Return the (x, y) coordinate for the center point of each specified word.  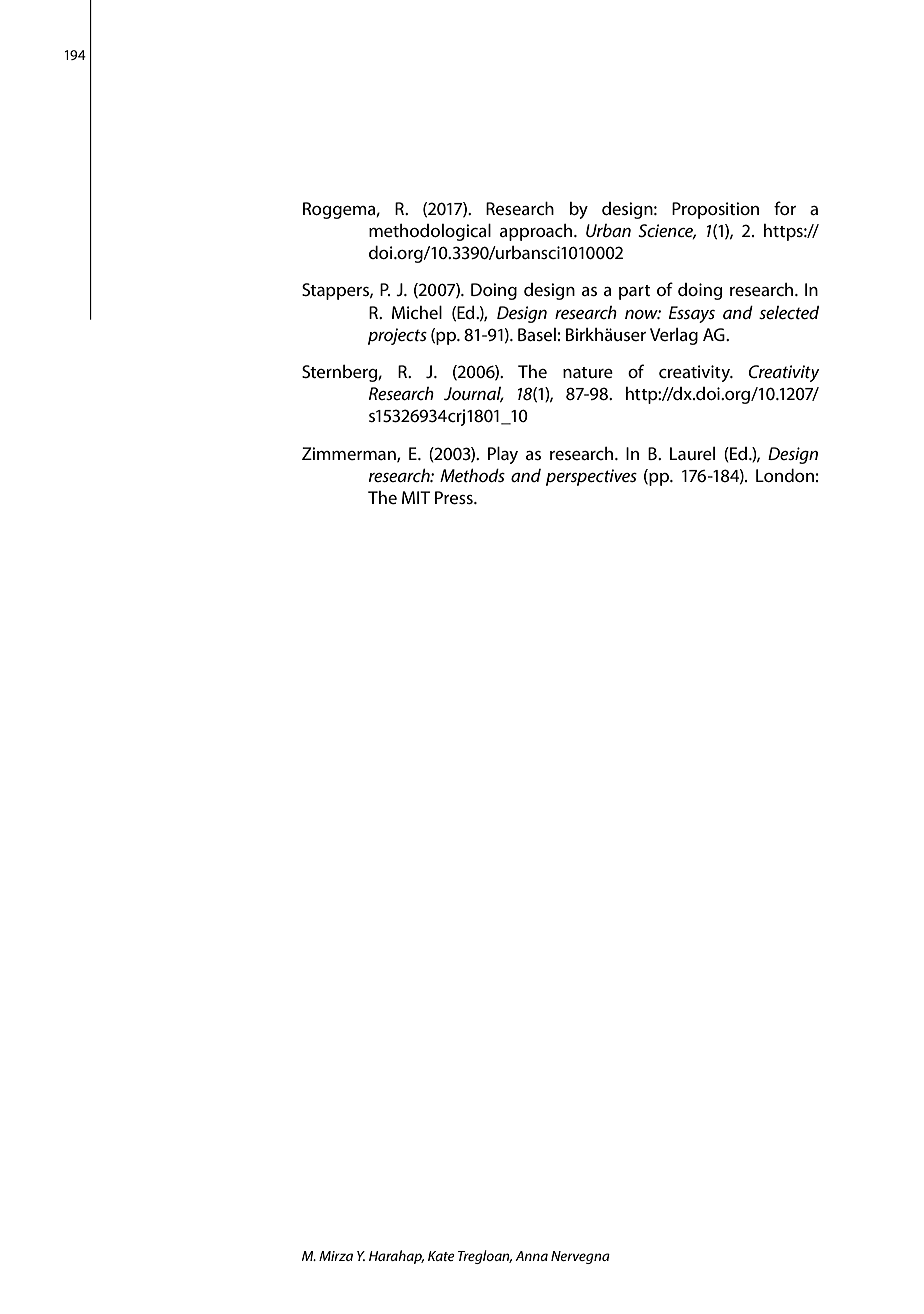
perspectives (591, 477)
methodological (430, 232)
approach (537, 232)
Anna (531, 1256)
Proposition (715, 210)
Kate (441, 1256)
